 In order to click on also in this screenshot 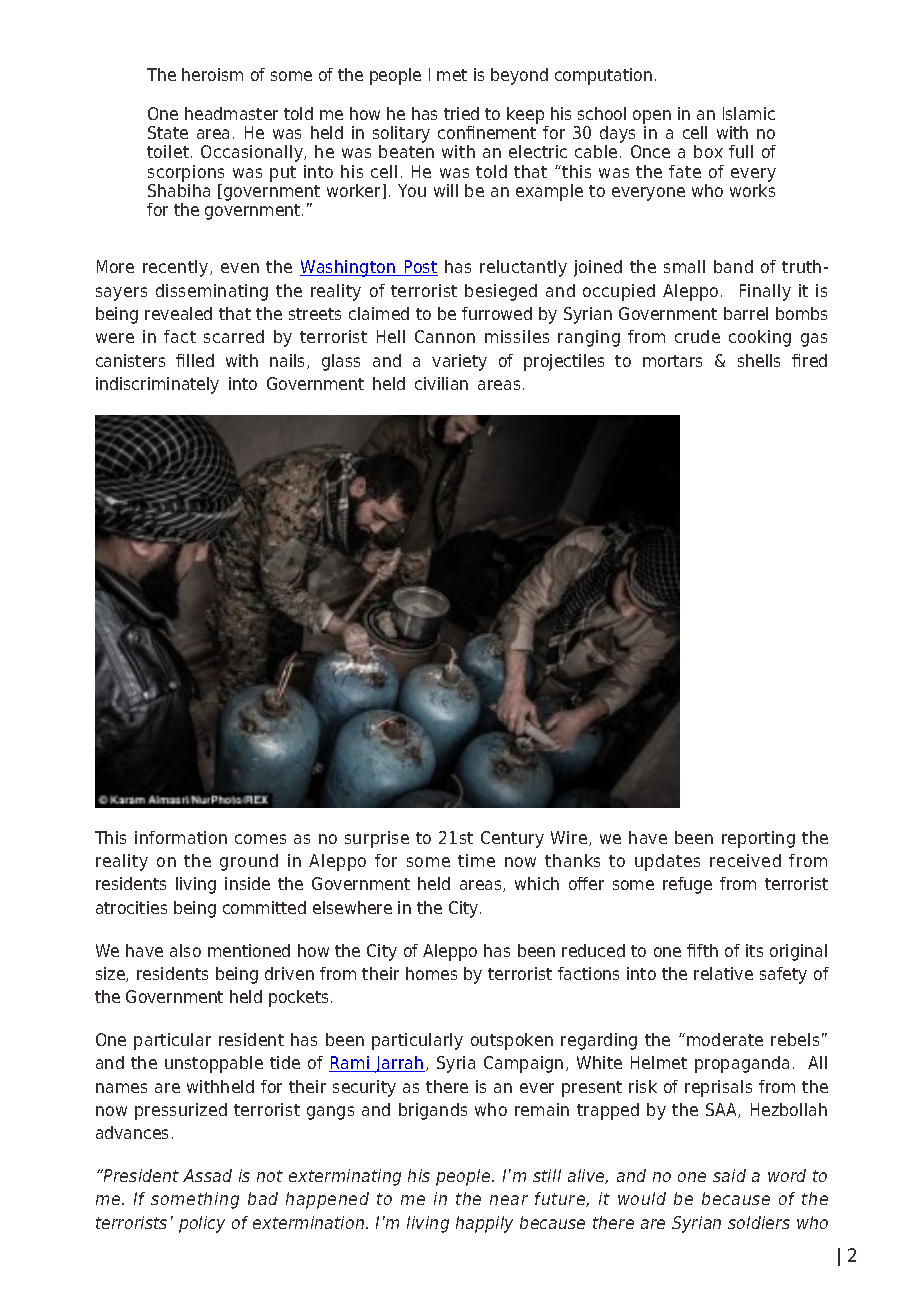, I will do `click(185, 950)`.
